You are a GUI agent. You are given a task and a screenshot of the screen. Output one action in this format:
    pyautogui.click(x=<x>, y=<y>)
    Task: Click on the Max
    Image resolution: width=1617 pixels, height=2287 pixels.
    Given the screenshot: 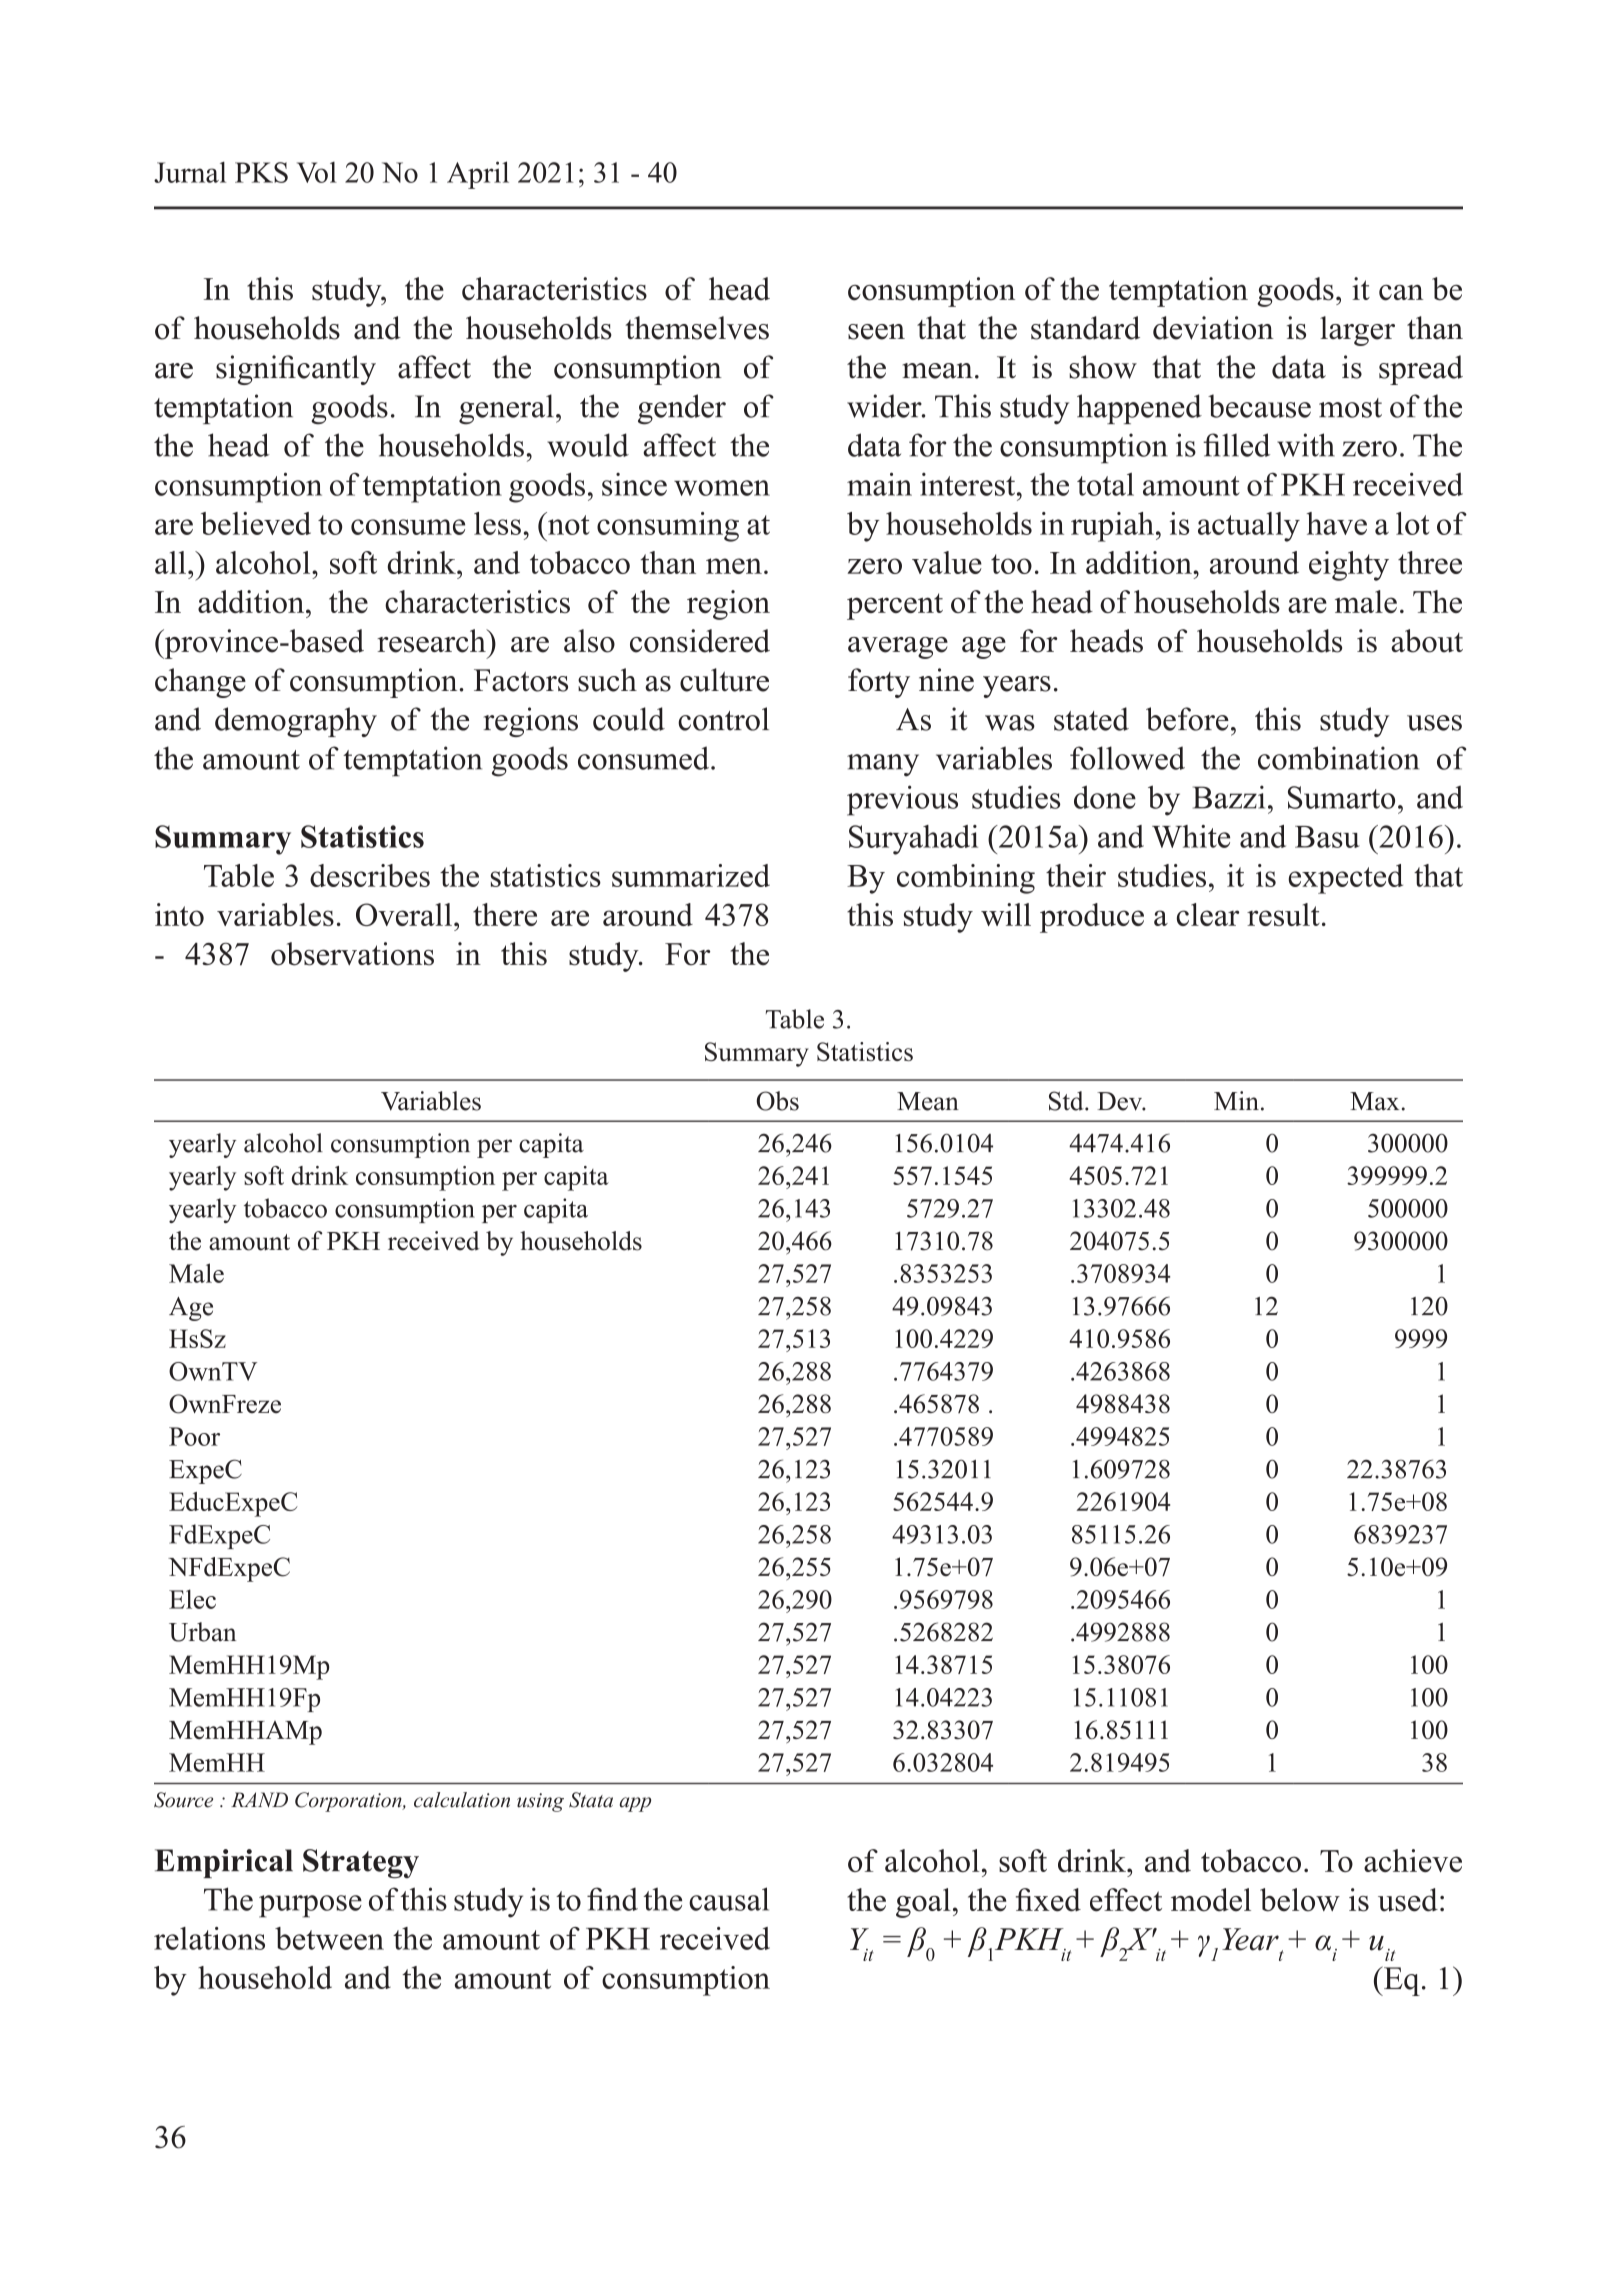 What is the action you would take?
    pyautogui.click(x=1374, y=1101)
